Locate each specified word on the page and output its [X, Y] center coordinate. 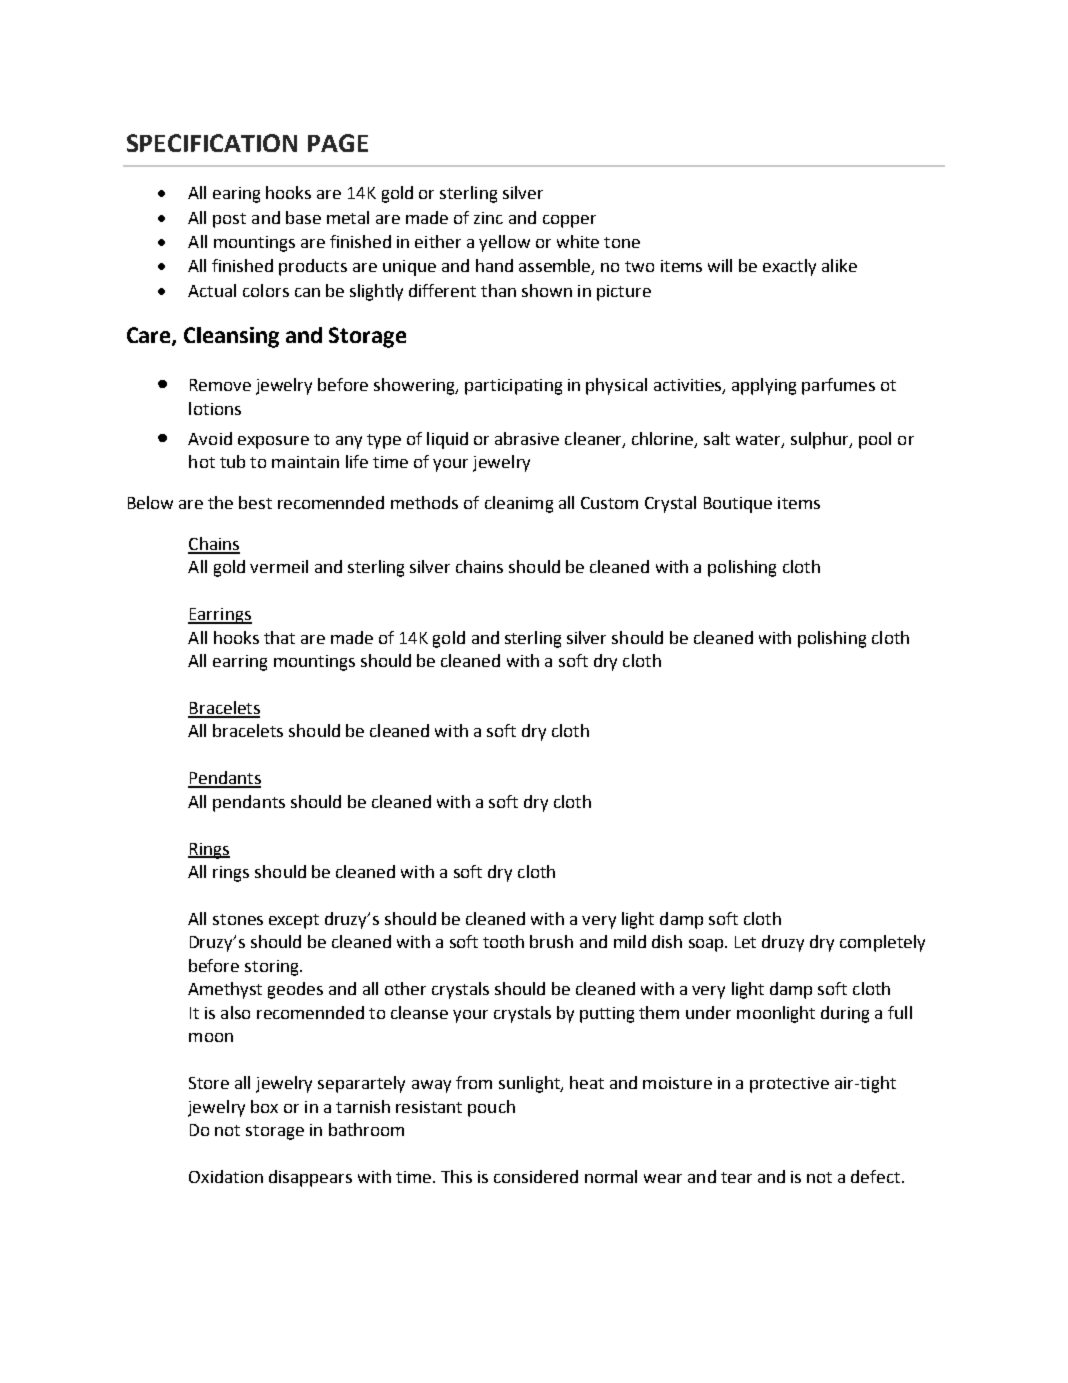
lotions [215, 408]
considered [536, 1176]
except [294, 921]
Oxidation [226, 1176]
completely [882, 943]
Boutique [738, 505]
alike [839, 265]
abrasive [527, 438]
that [279, 637]
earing [236, 195]
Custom [609, 503]
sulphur [821, 440]
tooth [503, 941]
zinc [488, 218]
